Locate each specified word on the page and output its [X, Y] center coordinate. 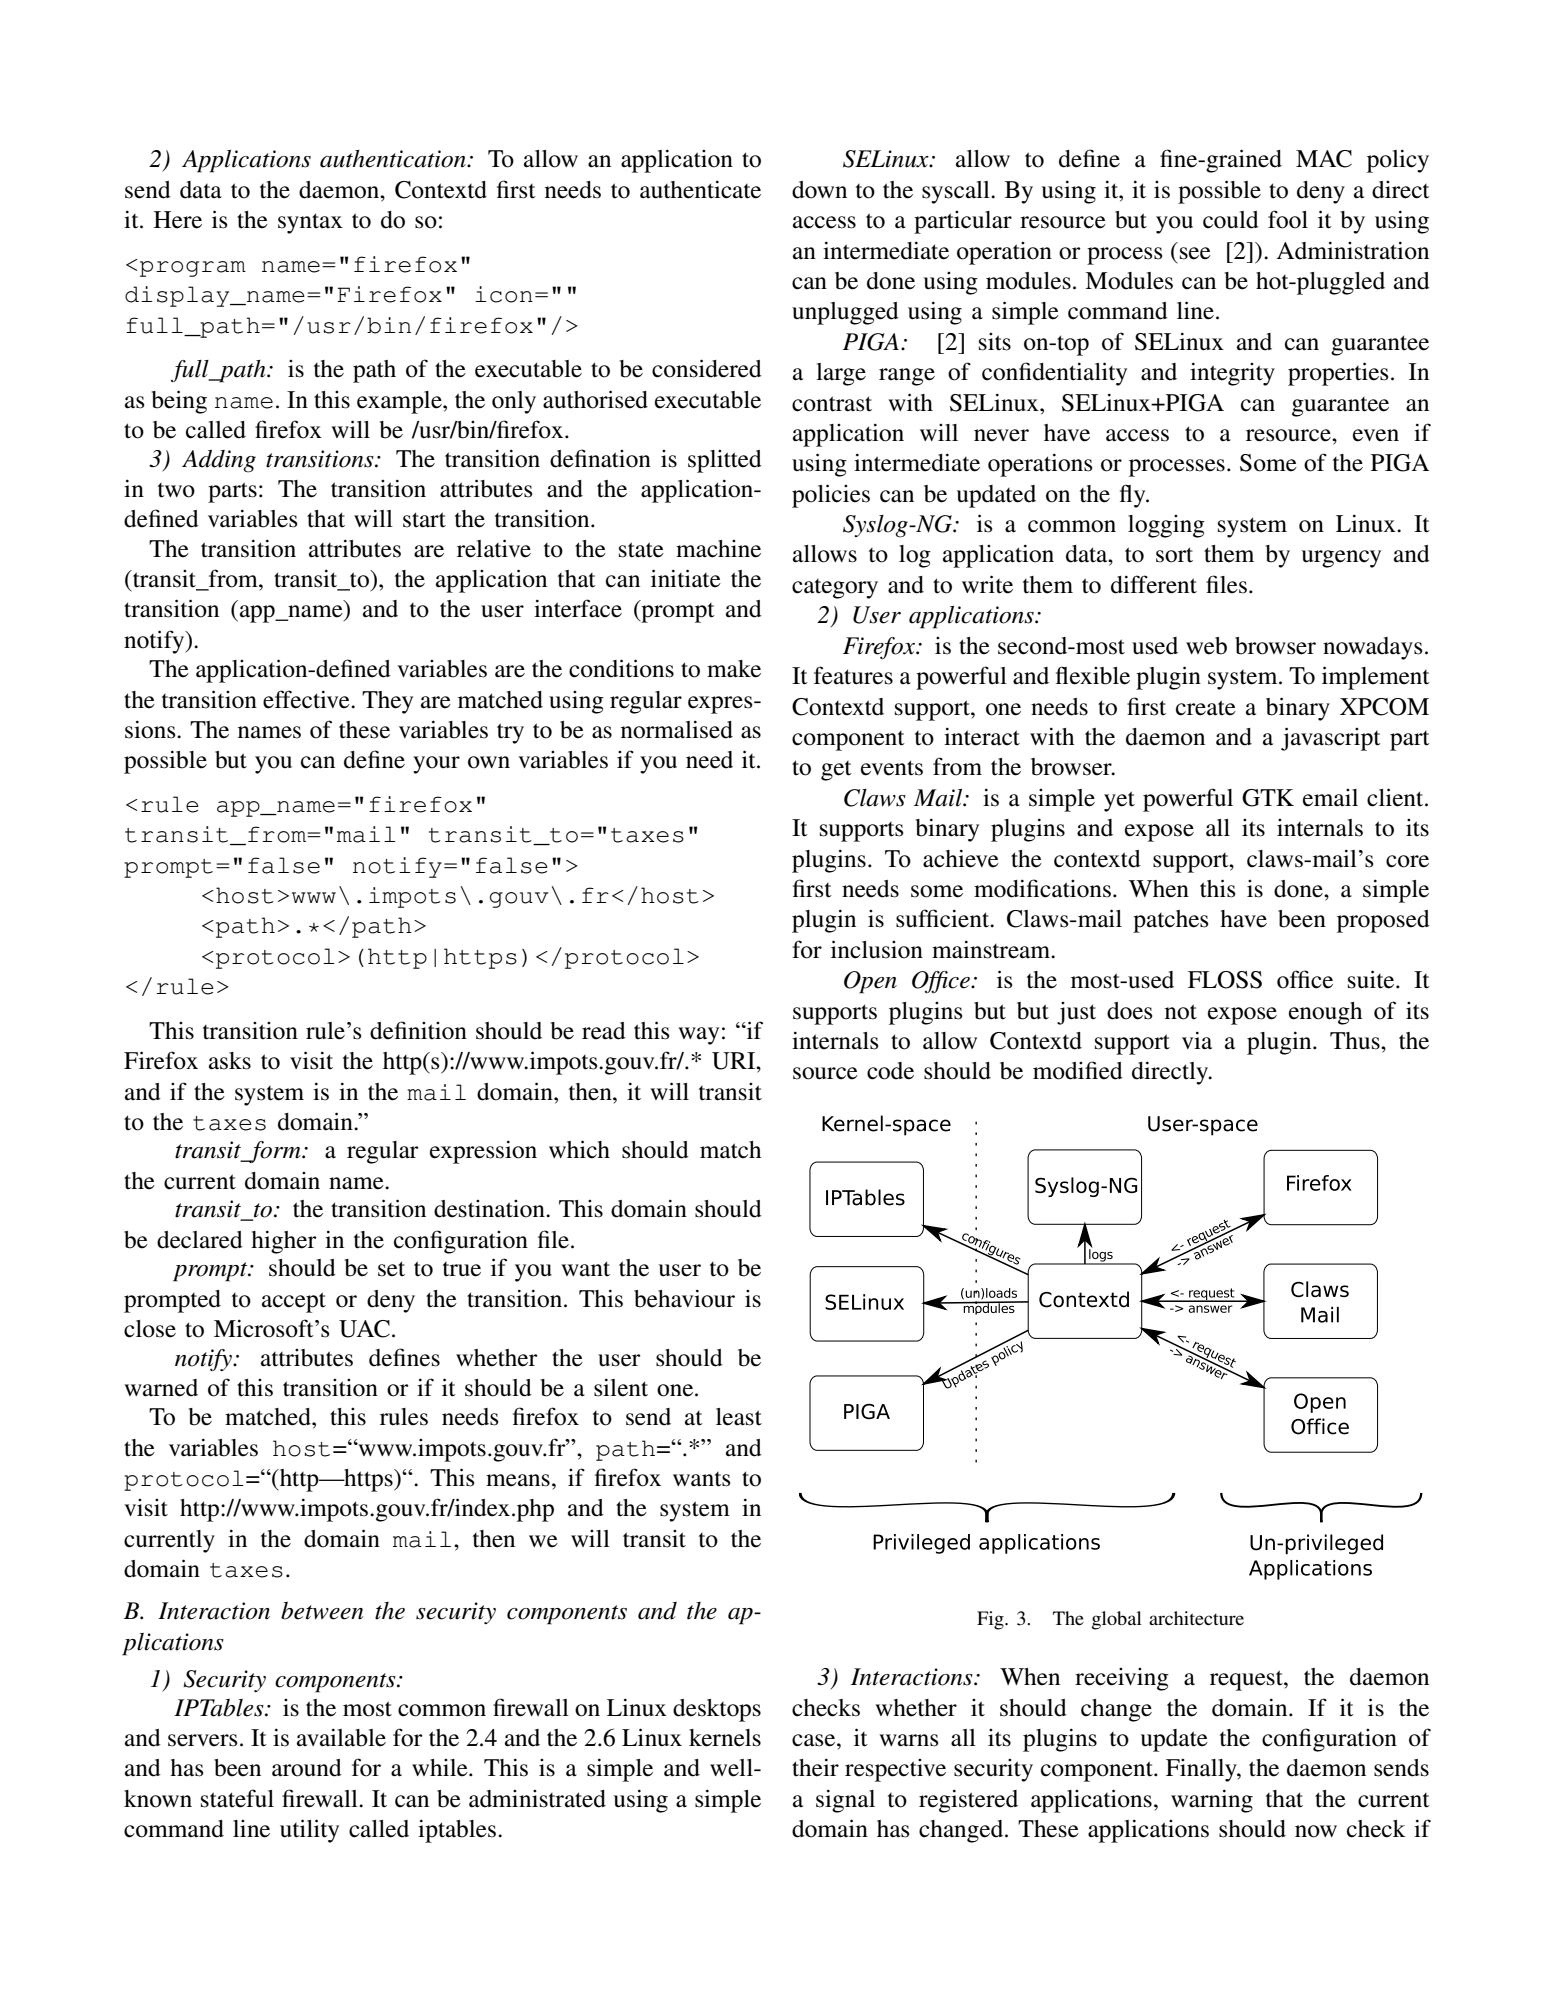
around [307, 1768]
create [1206, 708]
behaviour [684, 1298]
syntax [310, 223]
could [1231, 220]
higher [284, 1242]
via [1197, 1040]
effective [307, 699]
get [836, 771]
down [819, 190]
